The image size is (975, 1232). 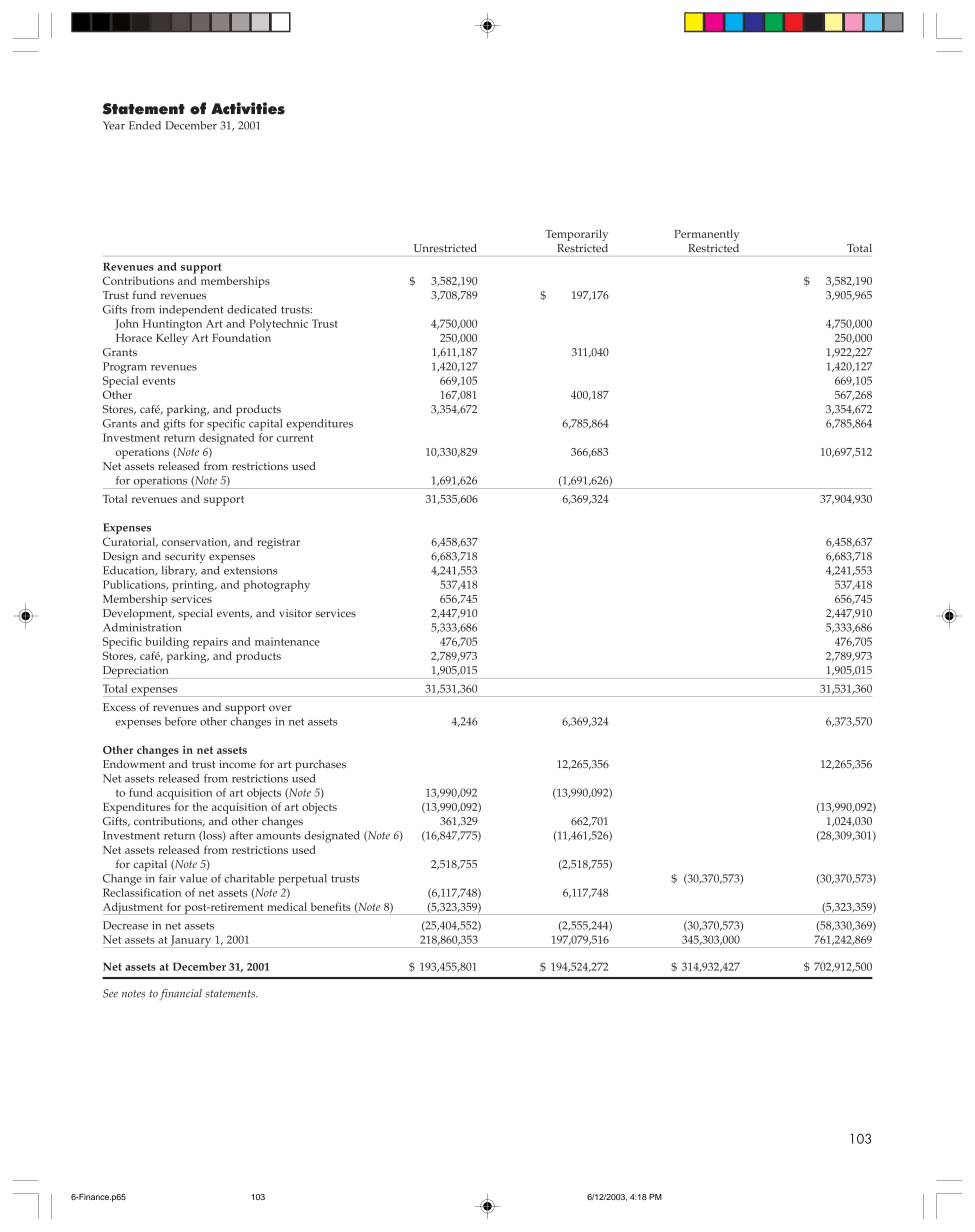 I want to click on benefits, so click(x=331, y=906).
